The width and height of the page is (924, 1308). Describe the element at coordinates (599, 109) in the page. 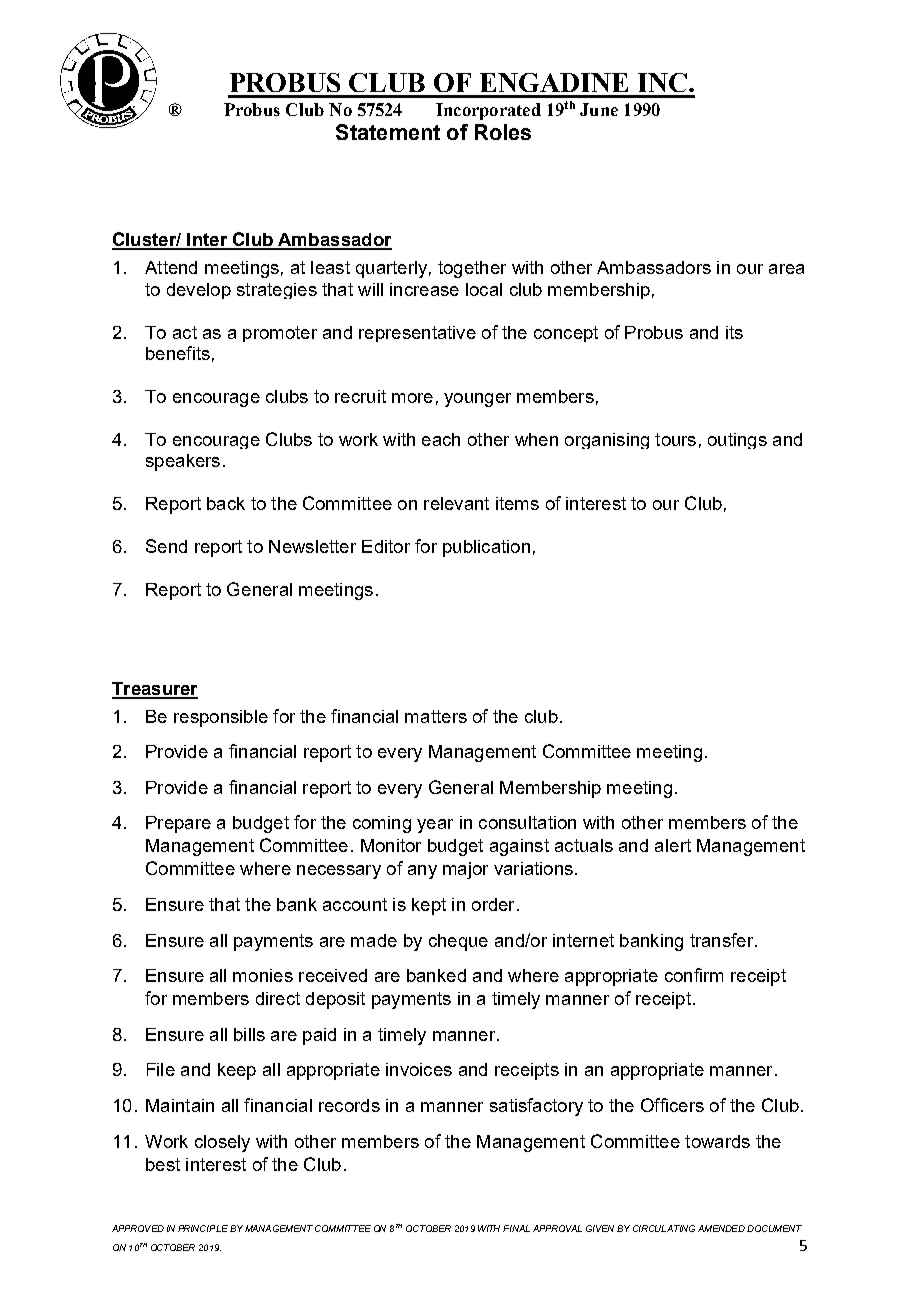

I see `June` at that location.
